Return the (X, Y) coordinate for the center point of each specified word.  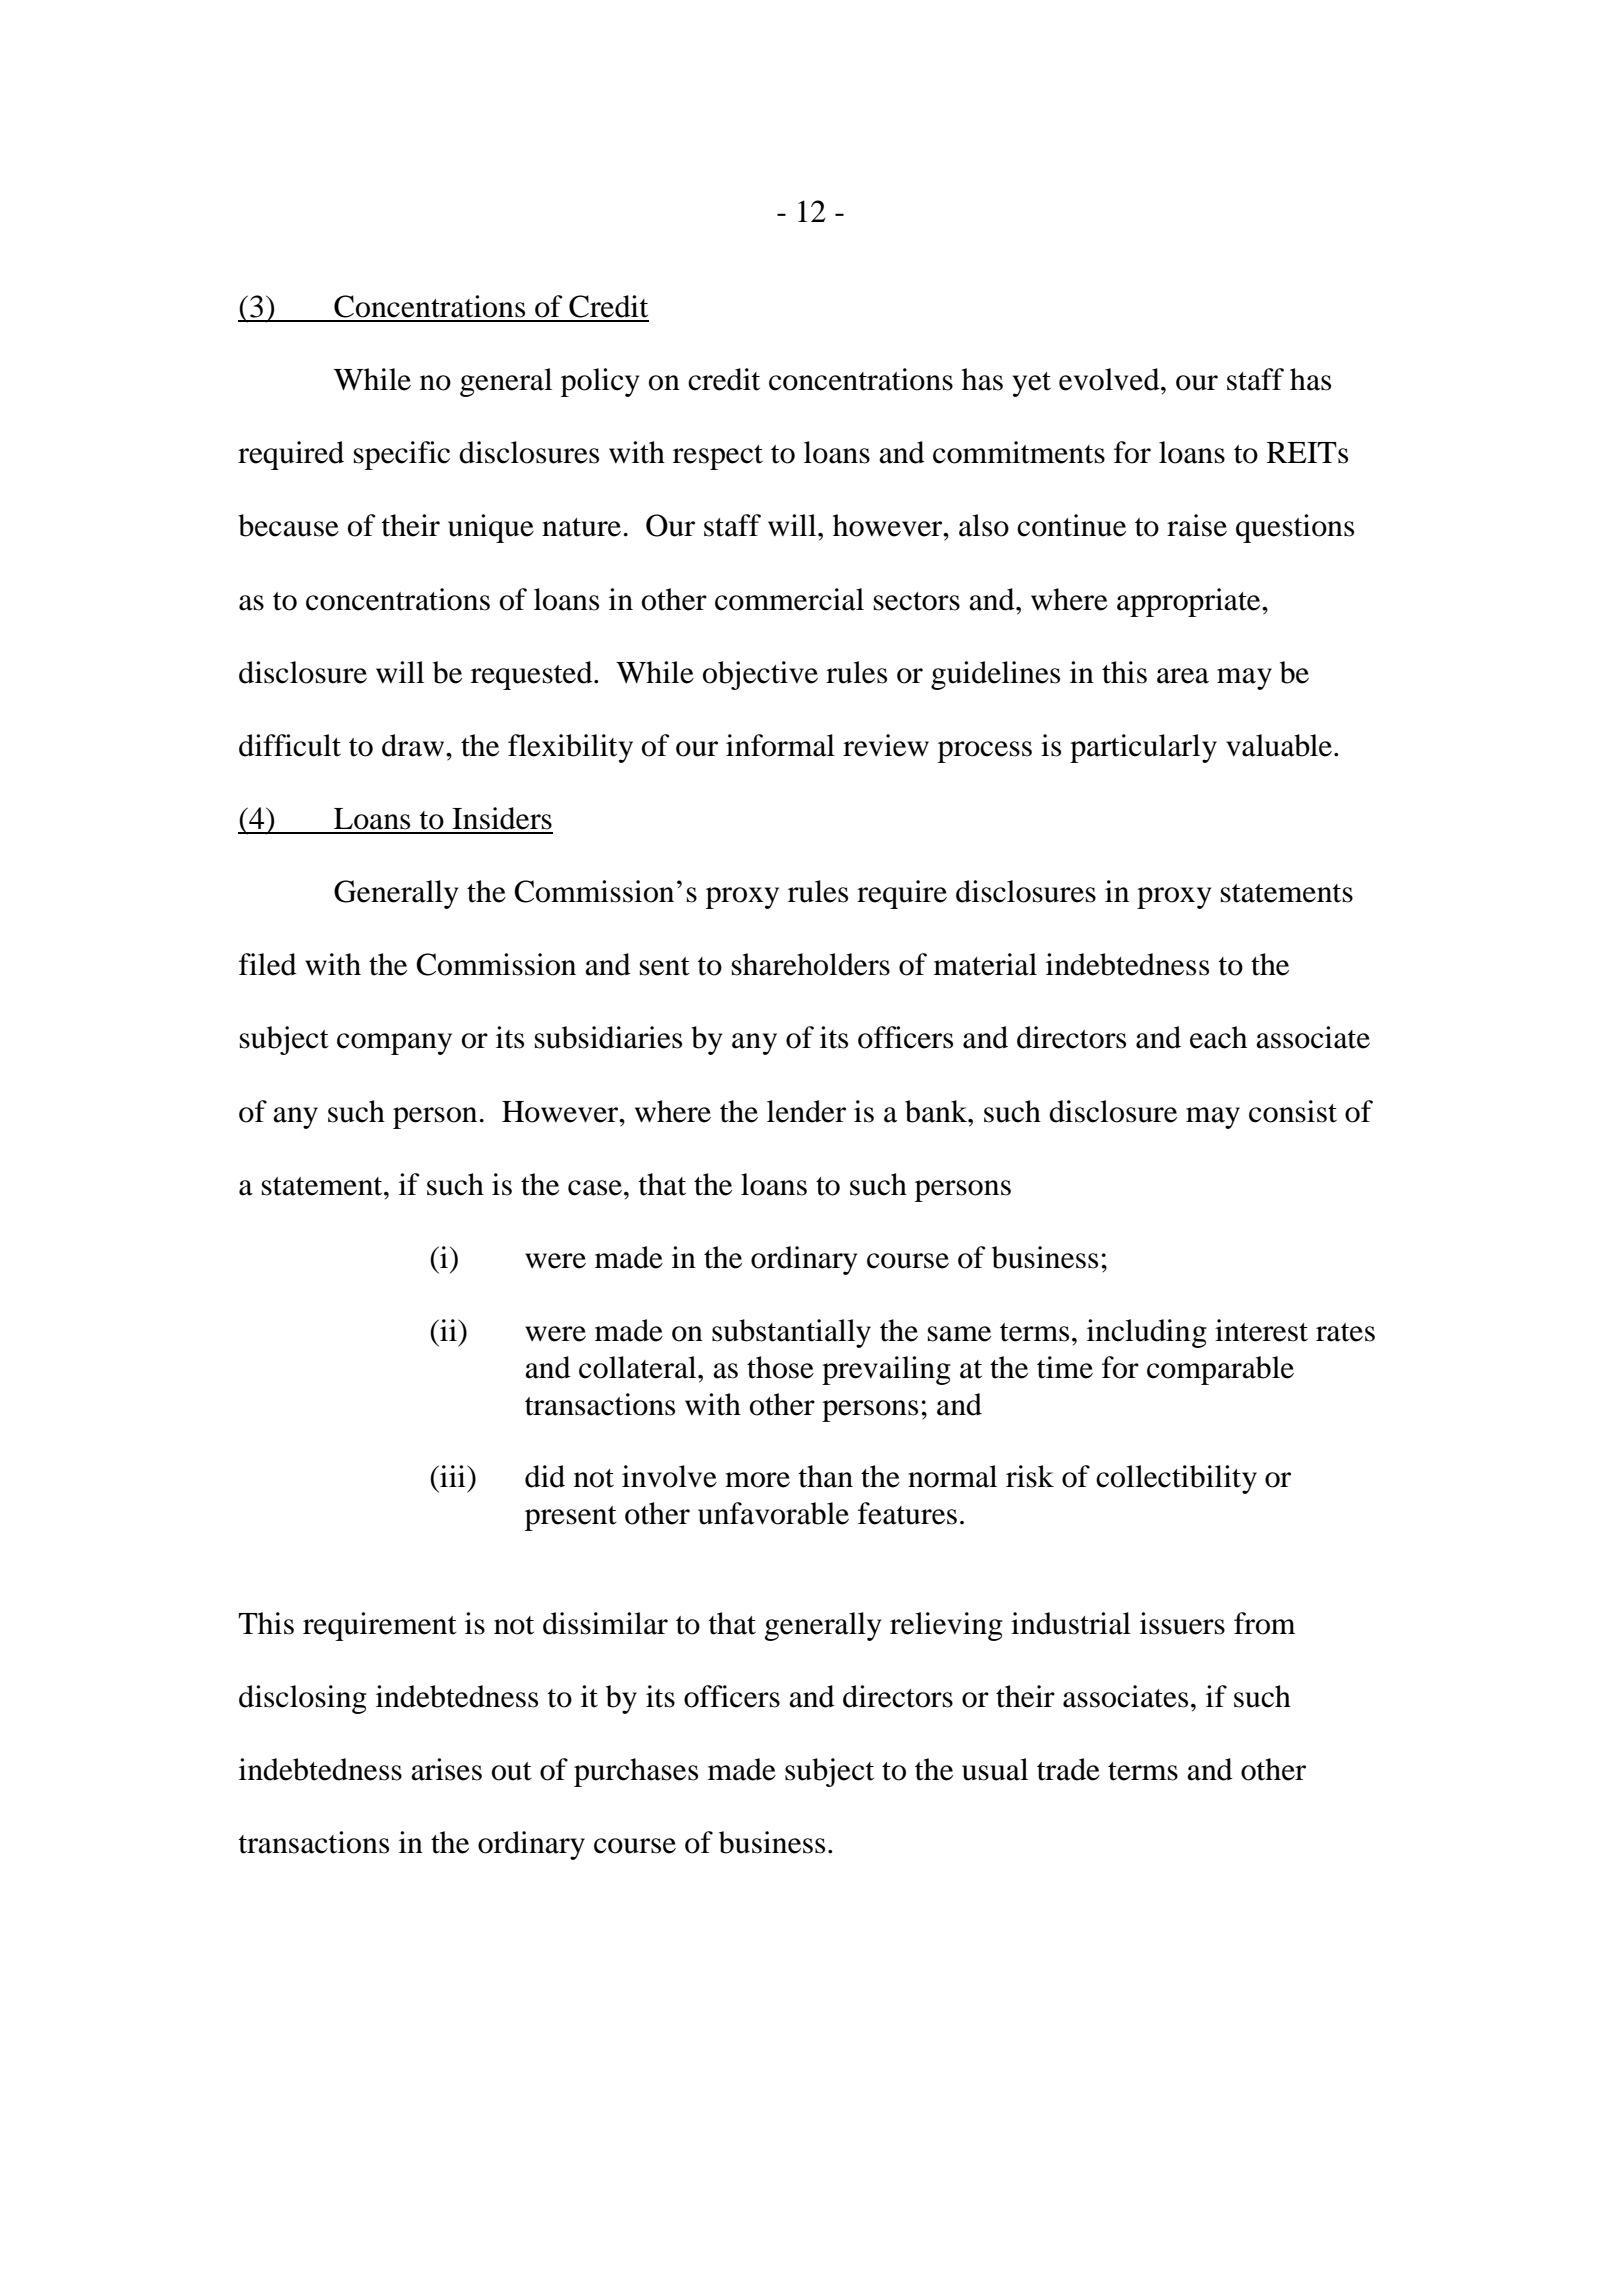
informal (780, 745)
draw (414, 745)
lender (806, 1111)
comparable (1220, 1370)
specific (402, 455)
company (394, 1044)
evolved (1110, 379)
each (1218, 1037)
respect (718, 457)
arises (446, 1769)
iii (453, 1476)
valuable (1279, 745)
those (780, 1367)
